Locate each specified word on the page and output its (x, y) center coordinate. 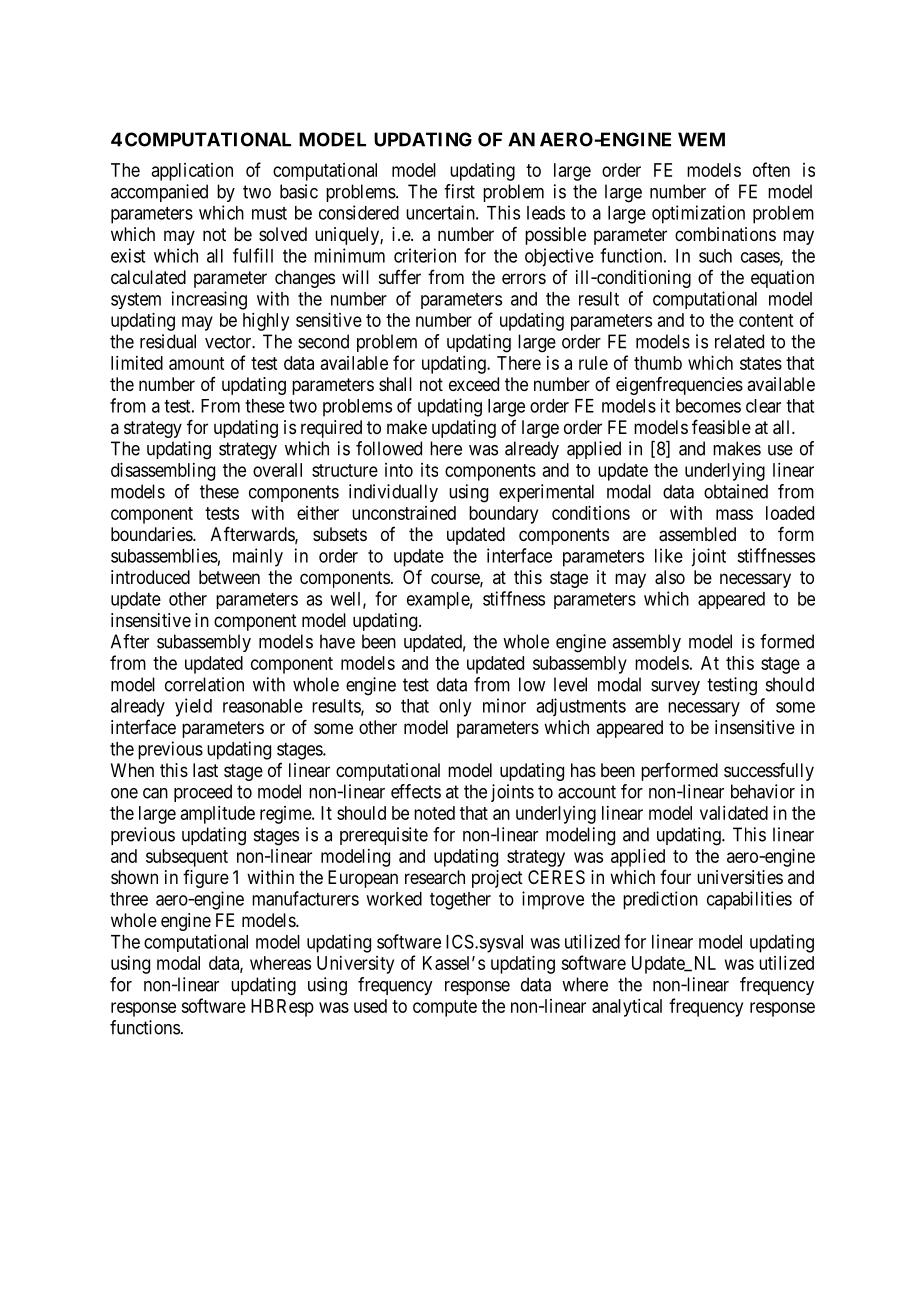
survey (675, 688)
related (739, 341)
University (355, 965)
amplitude (218, 815)
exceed (474, 384)
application (192, 172)
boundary (503, 515)
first (459, 191)
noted (434, 813)
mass (734, 514)
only (455, 708)
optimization (698, 214)
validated (734, 813)
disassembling (163, 471)
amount (197, 363)
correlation (204, 684)
